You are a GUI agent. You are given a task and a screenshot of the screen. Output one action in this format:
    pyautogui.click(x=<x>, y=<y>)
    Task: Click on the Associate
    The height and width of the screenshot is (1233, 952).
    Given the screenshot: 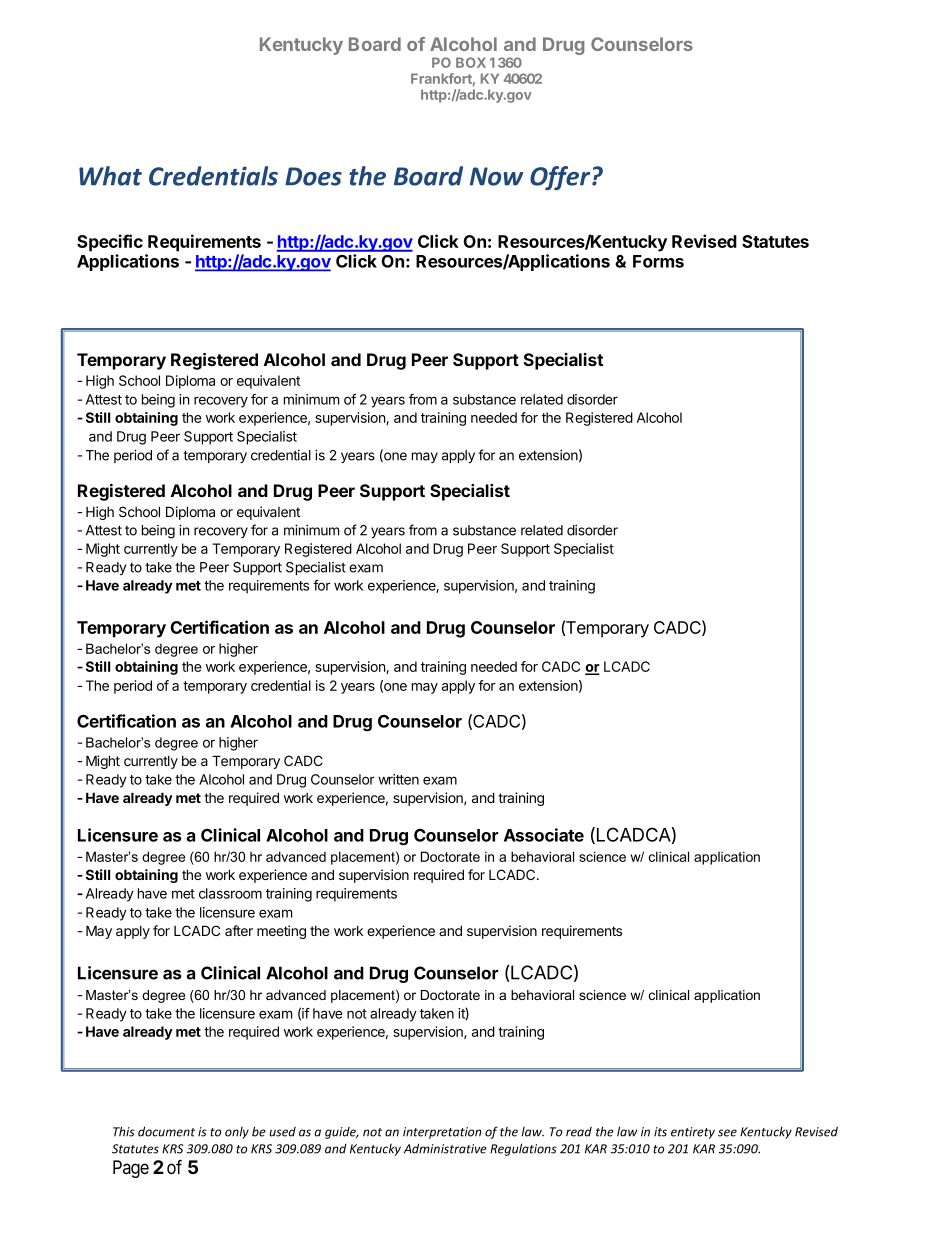 What is the action you would take?
    pyautogui.click(x=544, y=835)
